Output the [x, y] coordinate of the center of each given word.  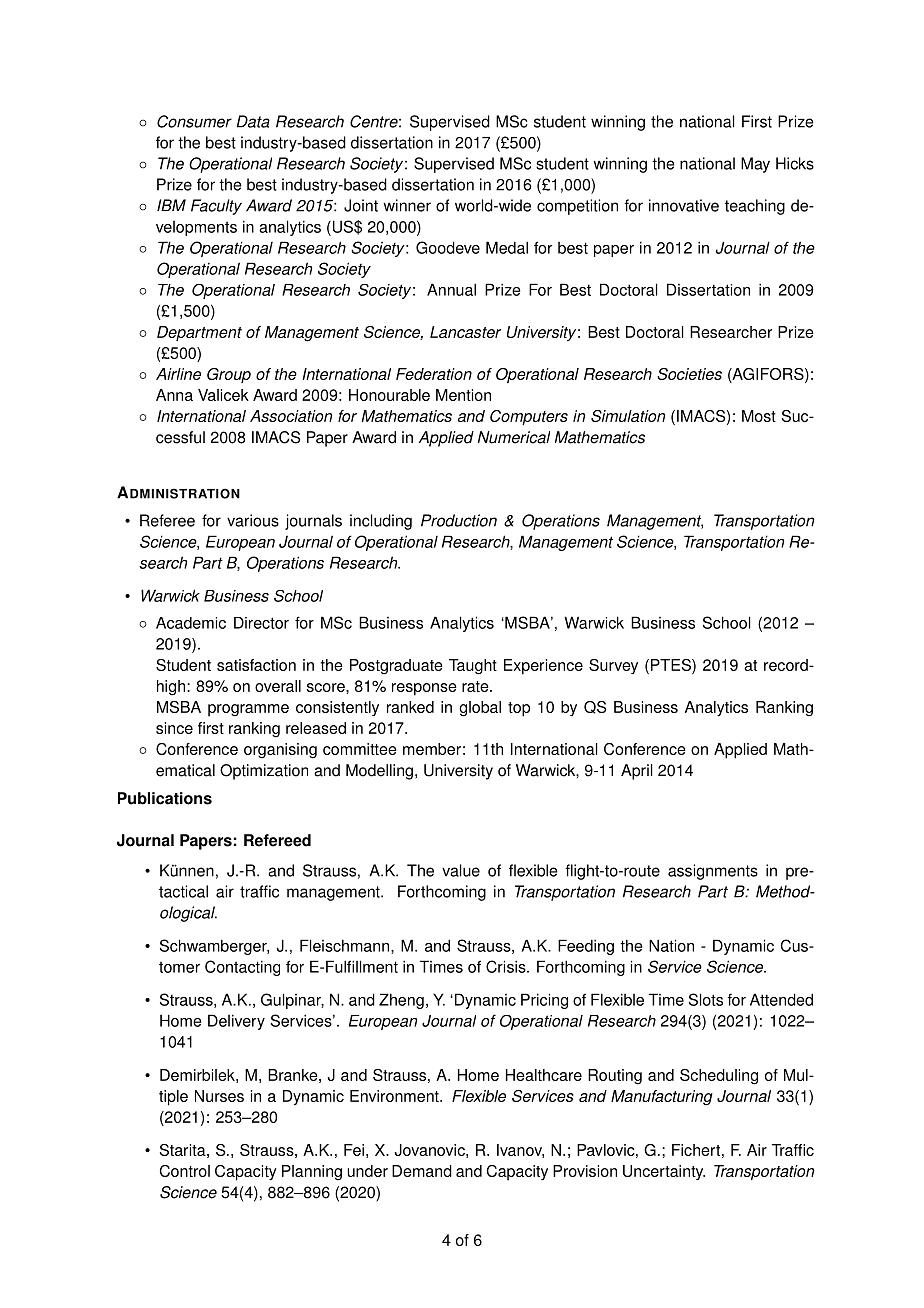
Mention [463, 395]
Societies [689, 374]
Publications [165, 798]
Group [229, 375]
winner [407, 205]
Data [253, 121]
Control [185, 1171]
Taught [473, 667]
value [461, 870]
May [755, 165]
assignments [713, 872]
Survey [613, 666]
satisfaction [256, 665]
